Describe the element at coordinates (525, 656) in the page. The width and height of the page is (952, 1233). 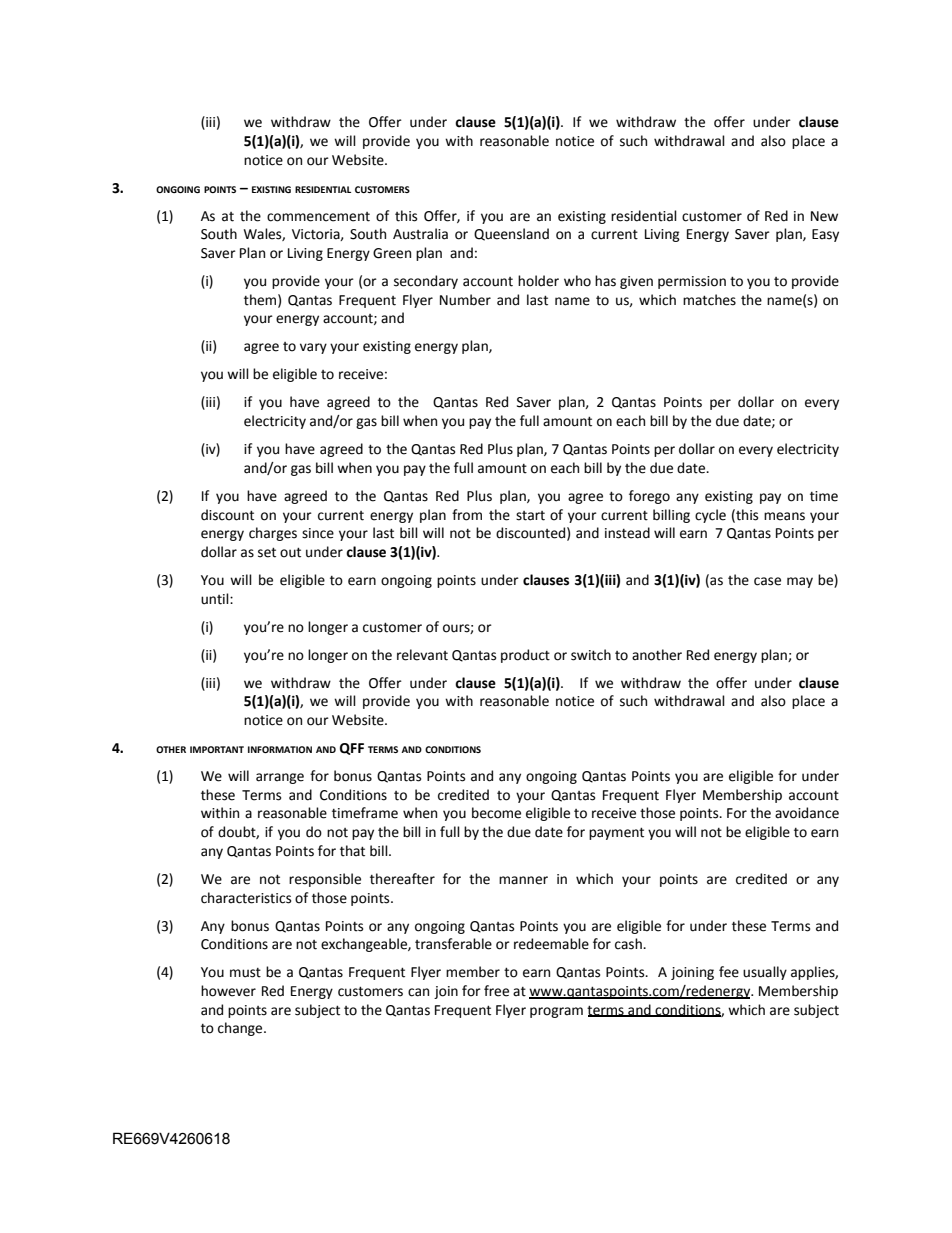
I see `product` at that location.
